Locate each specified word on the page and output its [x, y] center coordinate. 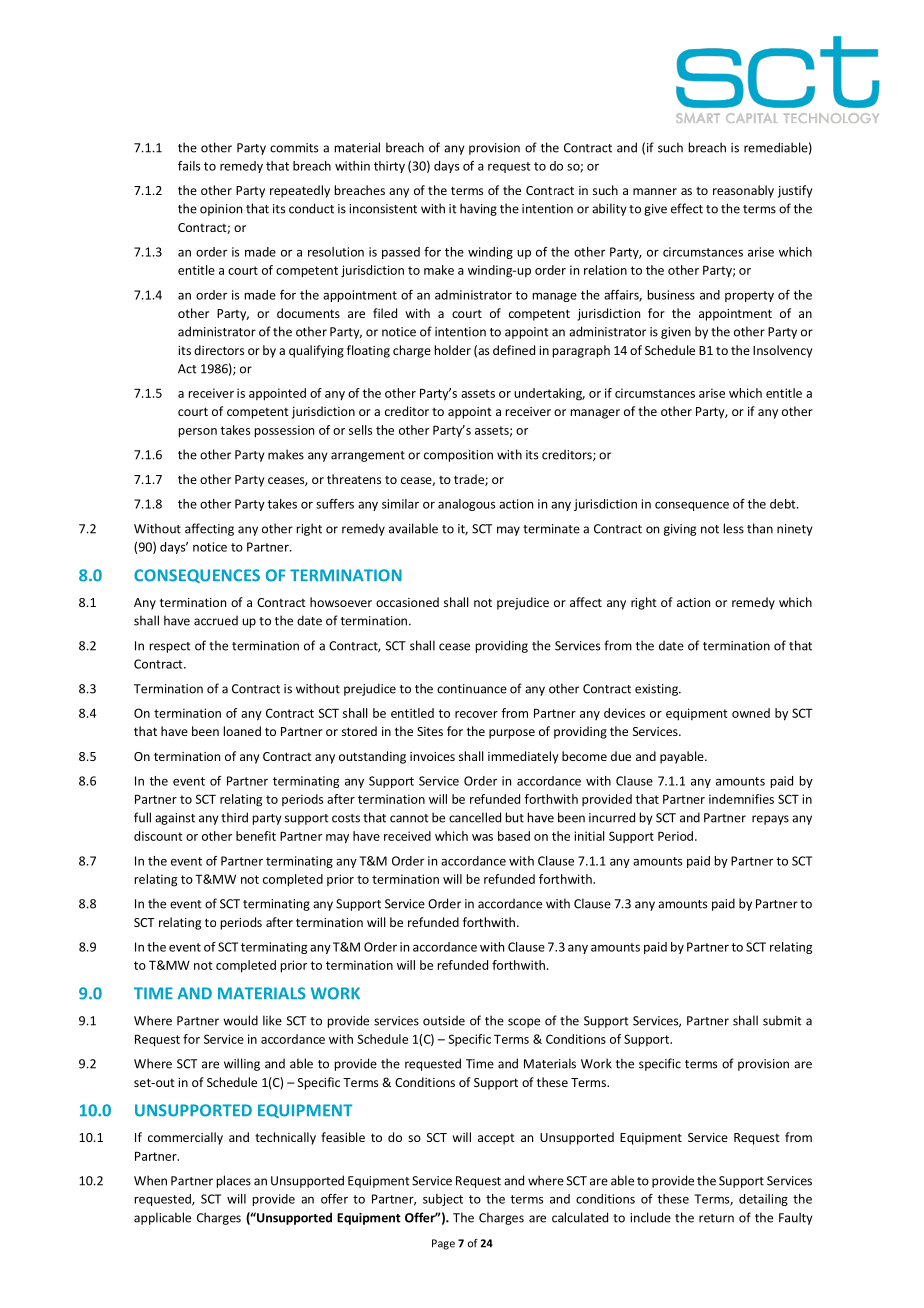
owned [751, 713]
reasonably [743, 191]
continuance [472, 689]
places [234, 1181]
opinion [221, 210]
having [478, 209]
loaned [242, 731]
